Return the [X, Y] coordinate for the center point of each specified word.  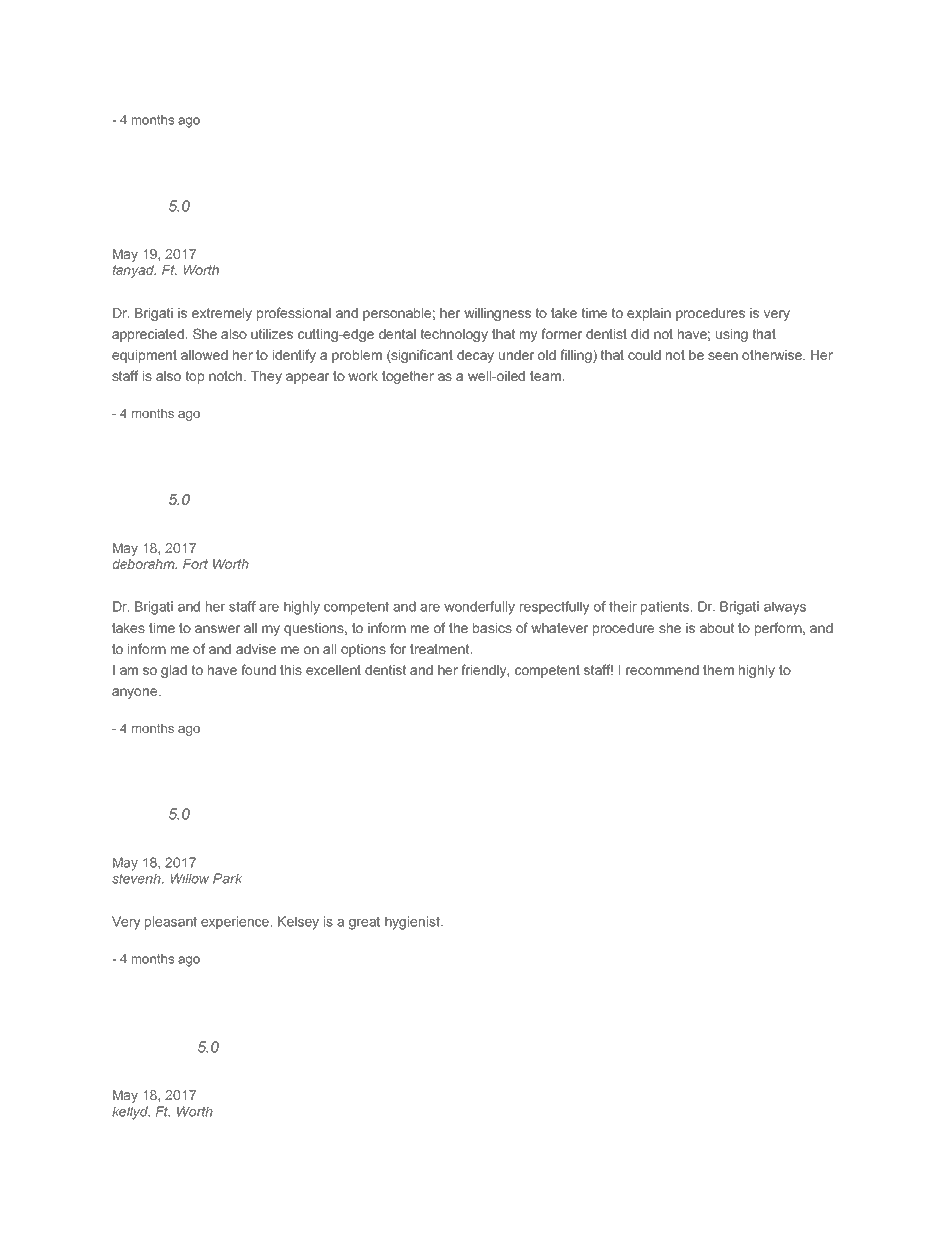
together [408, 377]
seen [723, 356]
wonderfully [479, 608]
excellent [333, 670]
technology [454, 335]
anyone [136, 693]
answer [217, 629]
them [718, 670]
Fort [195, 564]
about [717, 628]
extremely [222, 314]
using [732, 335]
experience [236, 923]
